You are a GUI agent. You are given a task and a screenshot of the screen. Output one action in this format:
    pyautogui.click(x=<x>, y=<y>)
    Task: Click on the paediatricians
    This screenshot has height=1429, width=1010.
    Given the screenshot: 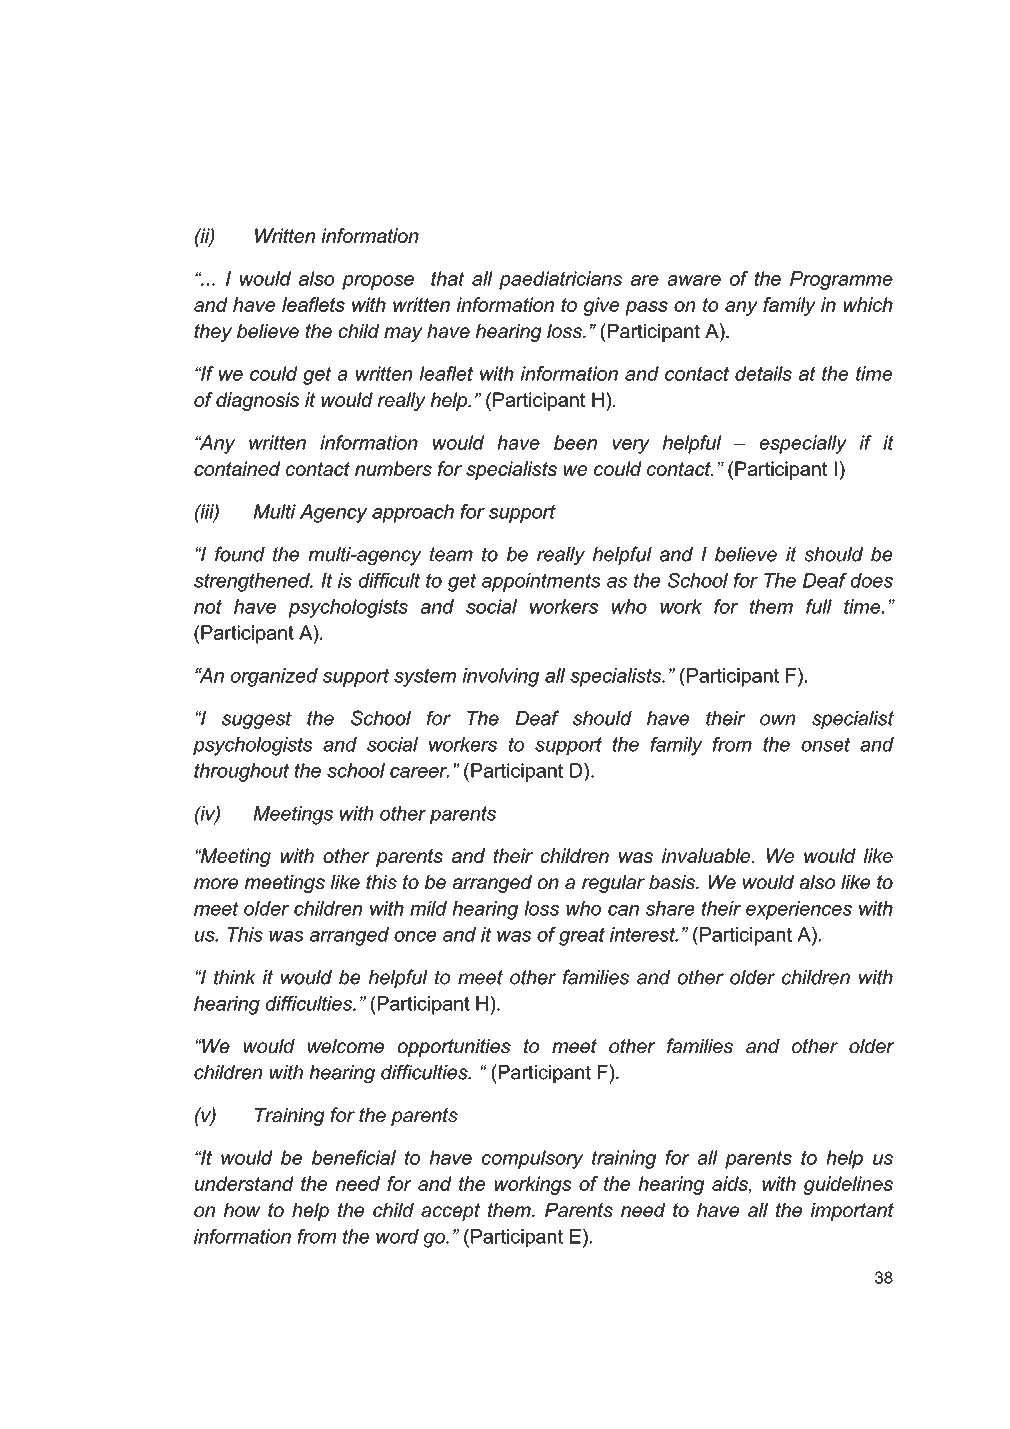 What is the action you would take?
    pyautogui.click(x=560, y=280)
